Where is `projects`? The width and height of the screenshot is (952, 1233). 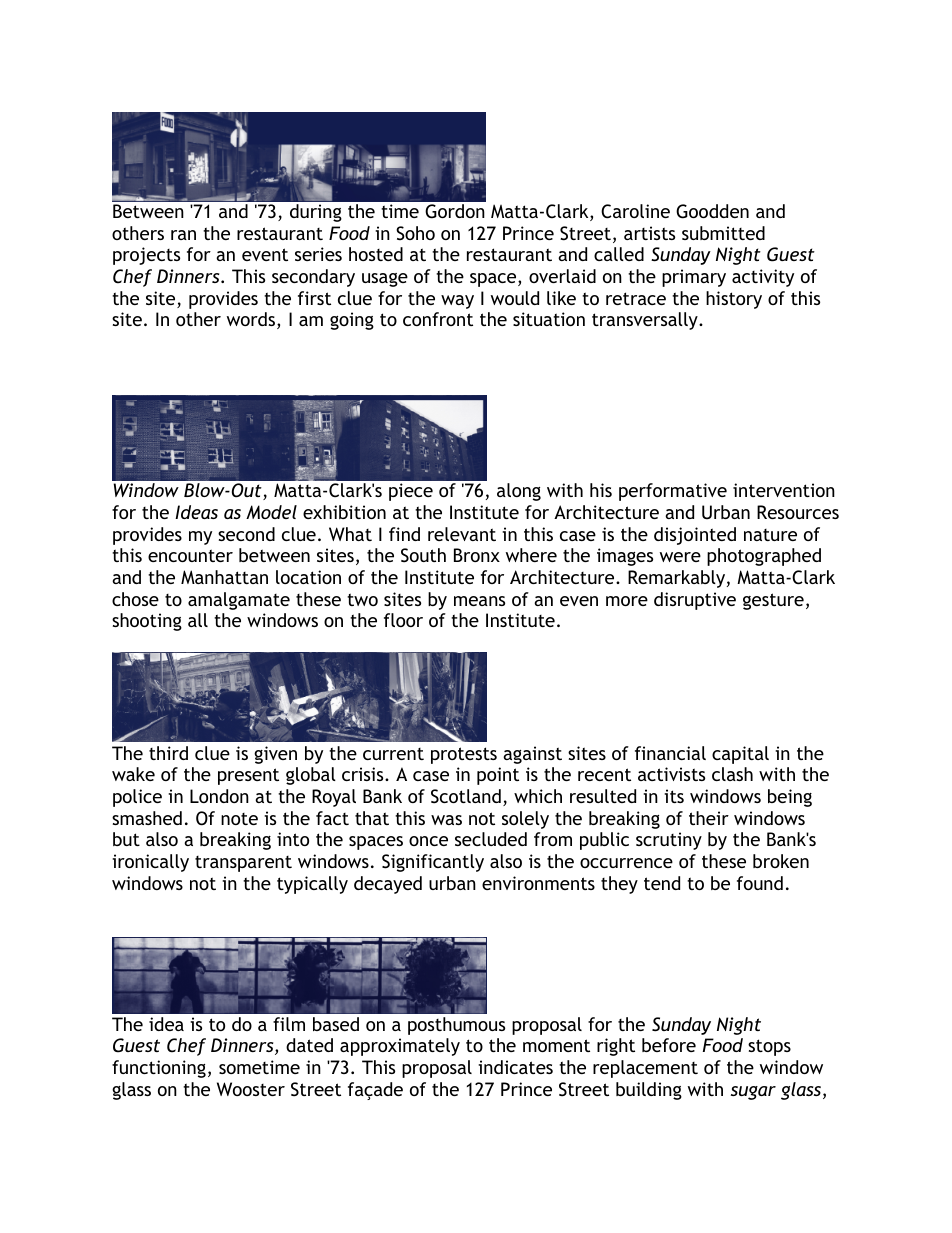
projects is located at coordinates (146, 256).
